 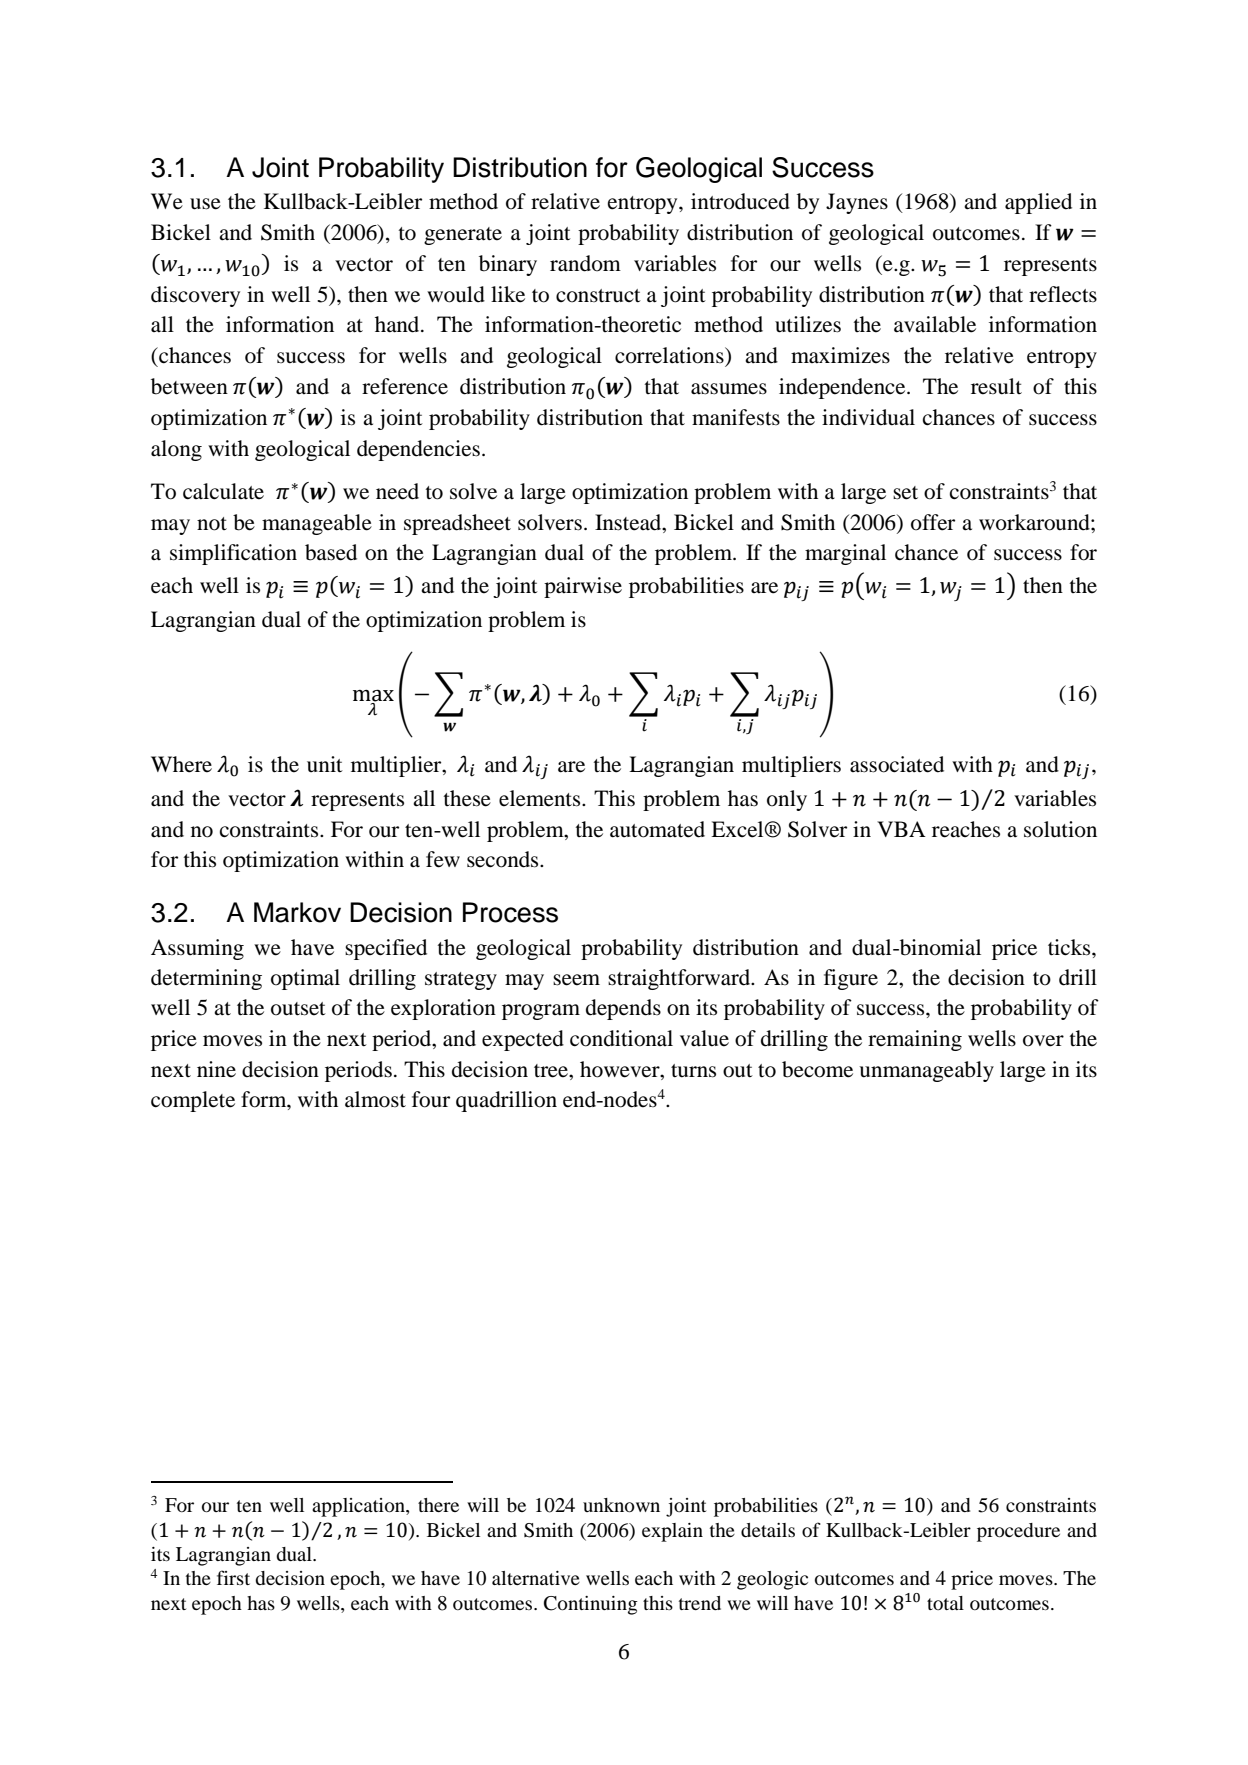 What do you see at coordinates (583, 587) in the screenshot?
I see `pairwise` at bounding box center [583, 587].
